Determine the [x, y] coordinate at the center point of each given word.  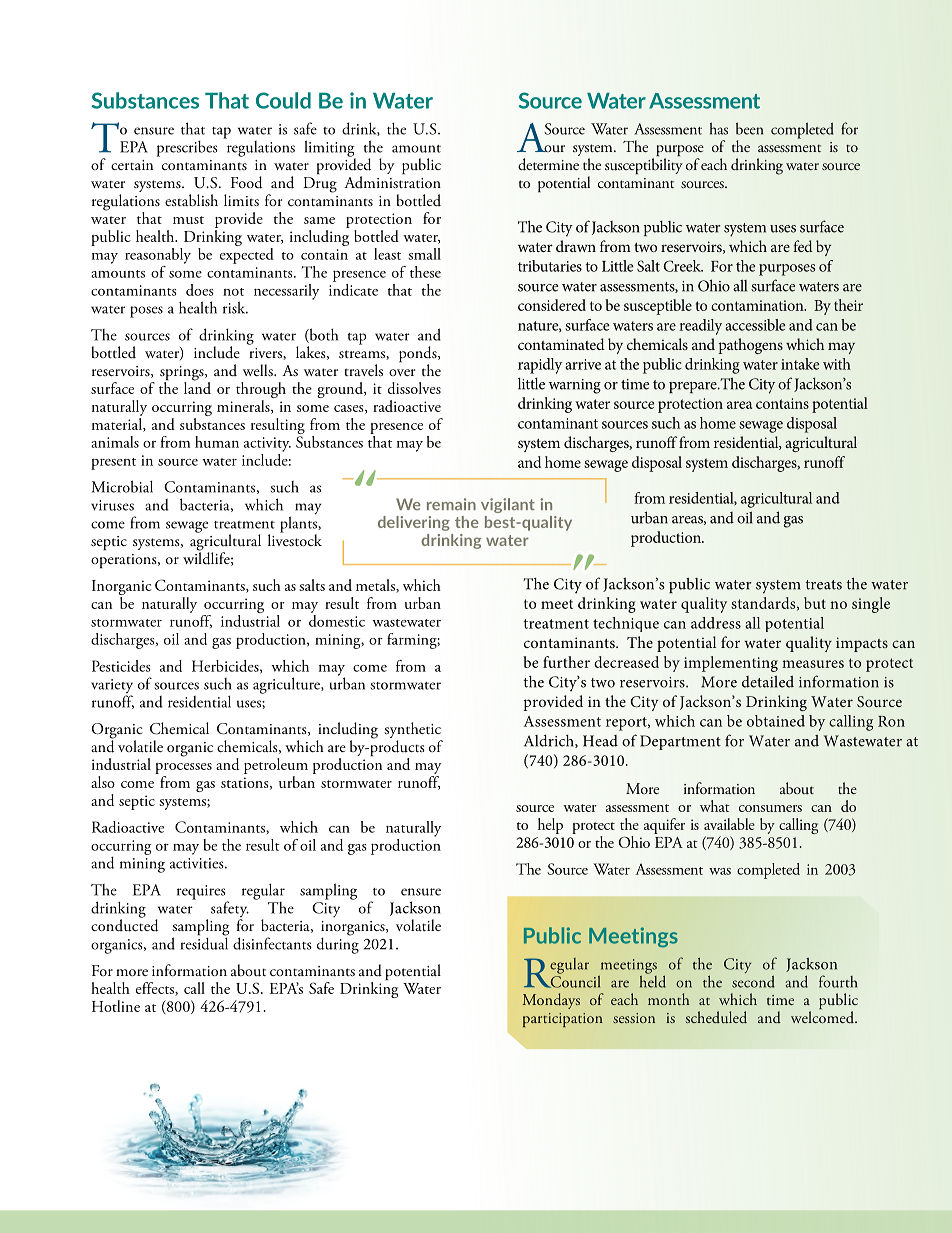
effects [156, 989]
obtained [776, 721]
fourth [838, 981]
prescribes [187, 149]
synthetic [413, 731]
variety [112, 687]
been [749, 128]
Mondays [551, 1001]
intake [800, 364]
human [217, 442]
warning [575, 386]
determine [548, 164]
